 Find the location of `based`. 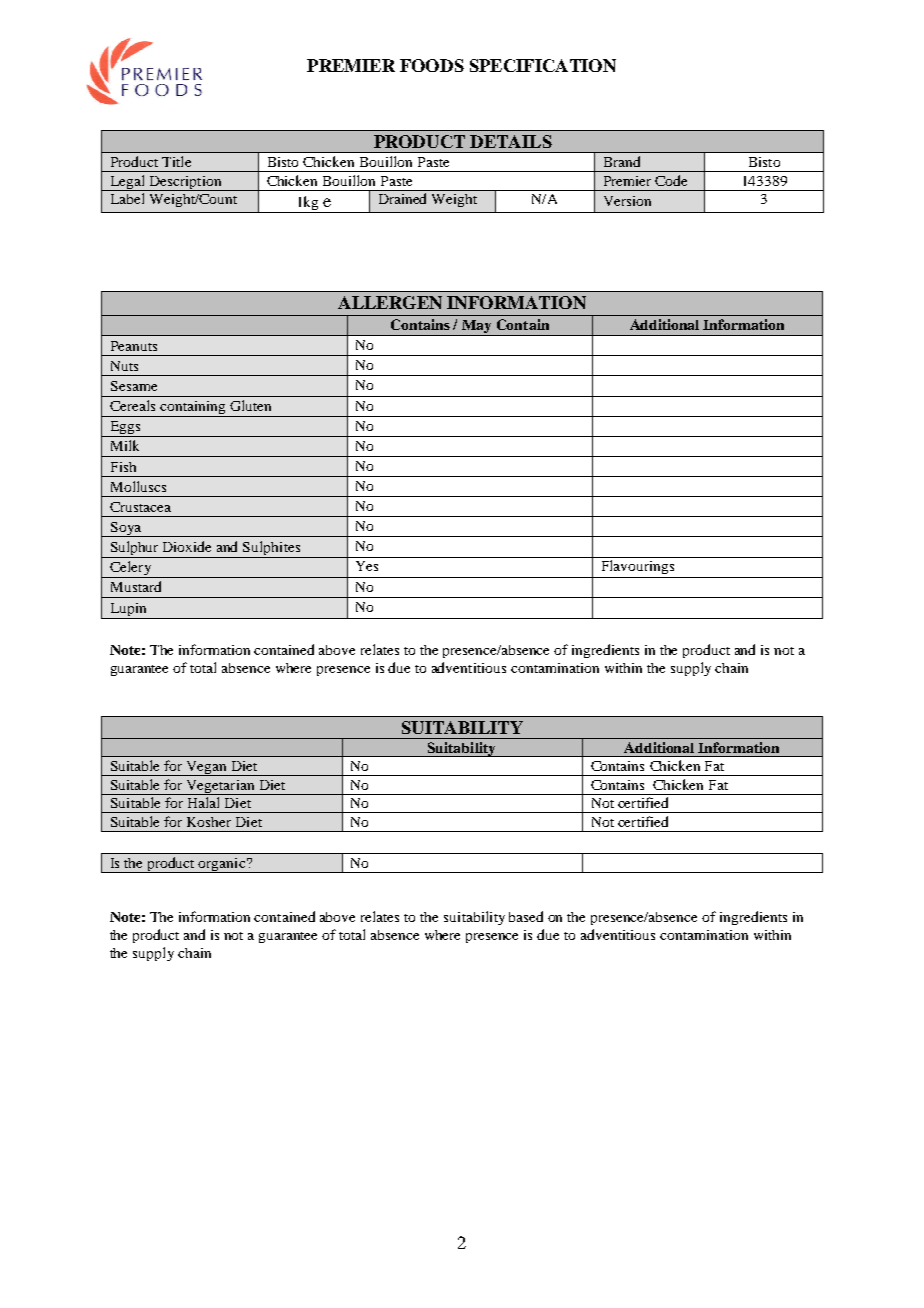

based is located at coordinates (526, 916).
